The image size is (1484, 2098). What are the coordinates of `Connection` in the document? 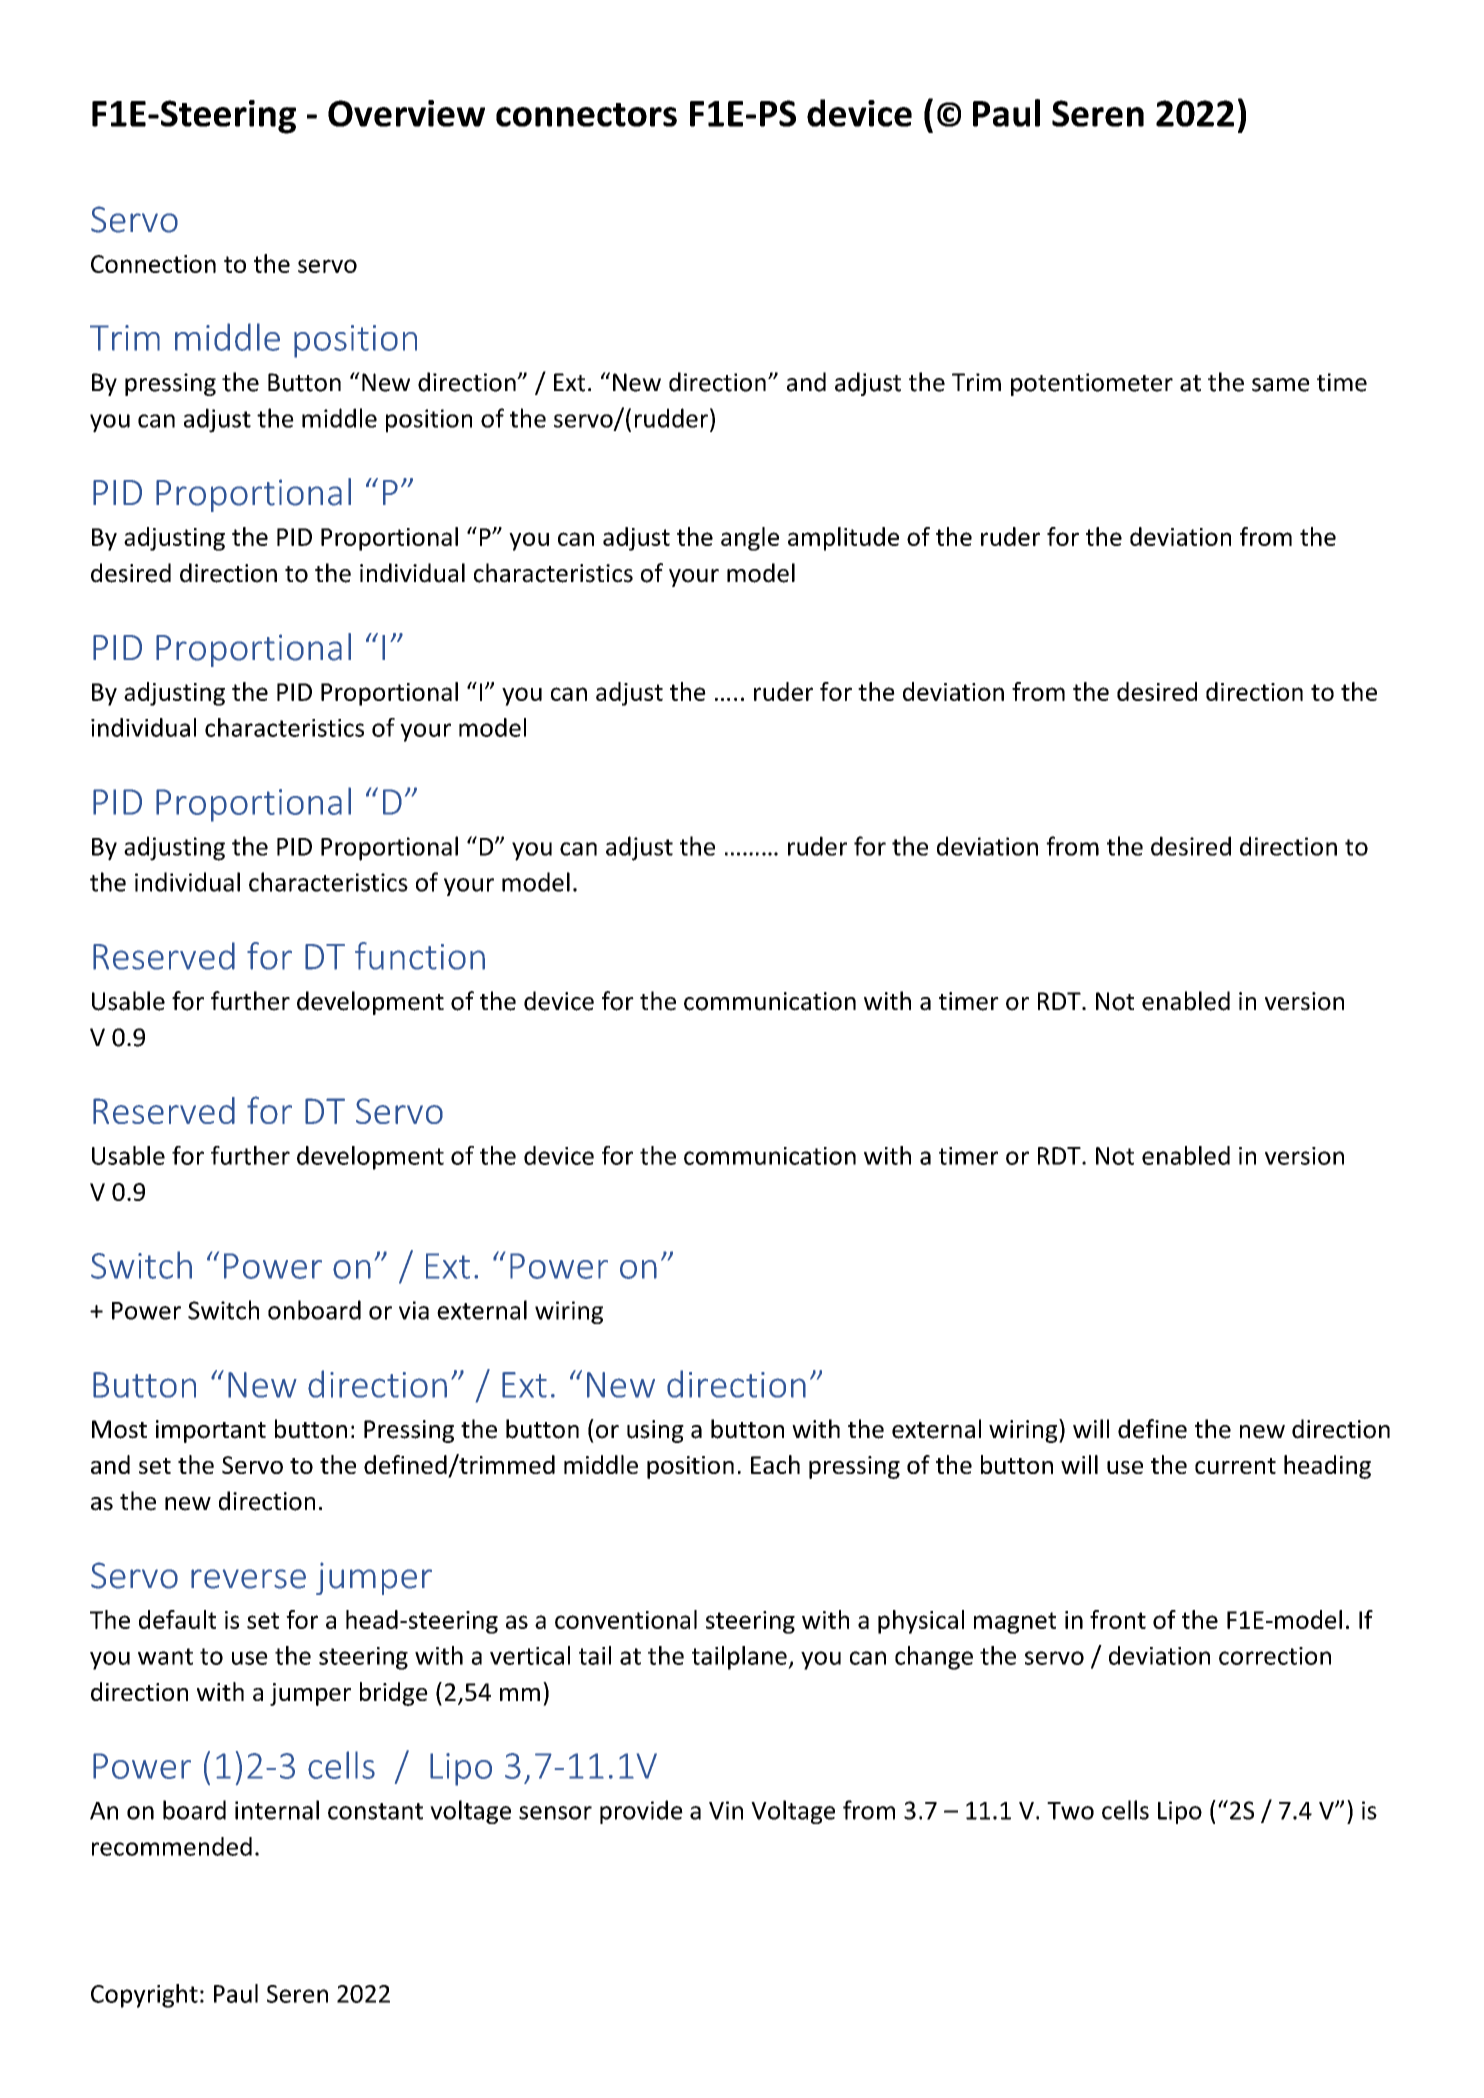 It's located at (153, 264).
